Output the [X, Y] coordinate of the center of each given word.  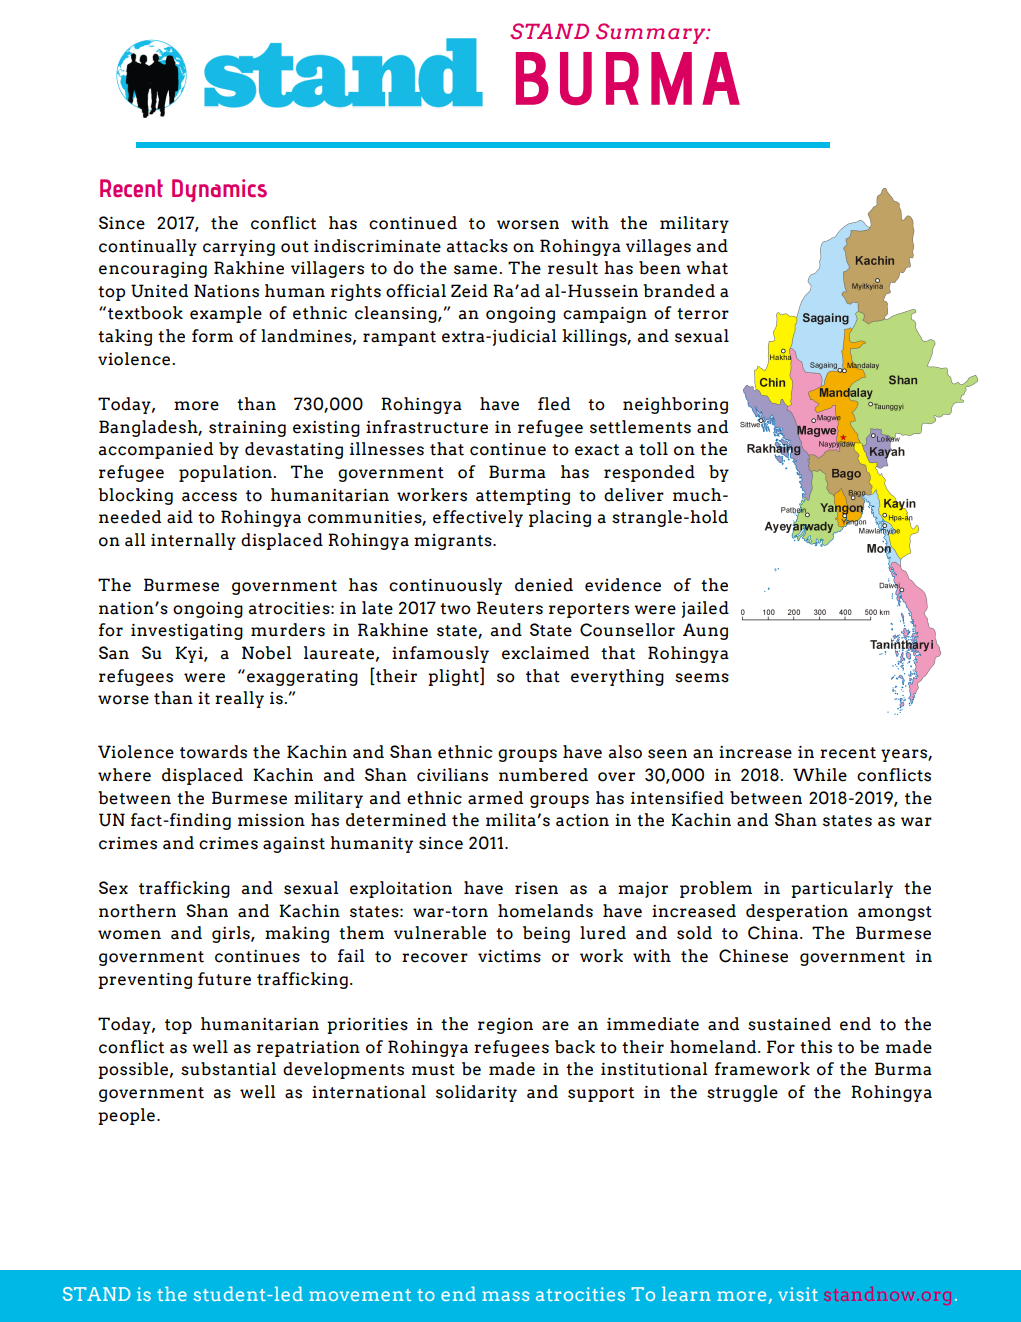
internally [193, 541]
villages [658, 247]
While [820, 775]
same [475, 270]
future [224, 979]
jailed [705, 609]
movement [360, 1295]
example [226, 314]
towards [213, 752]
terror [703, 314]
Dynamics [219, 190]
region [505, 1026]
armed [495, 798]
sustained [789, 1024]
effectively [478, 518]
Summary [652, 33]
